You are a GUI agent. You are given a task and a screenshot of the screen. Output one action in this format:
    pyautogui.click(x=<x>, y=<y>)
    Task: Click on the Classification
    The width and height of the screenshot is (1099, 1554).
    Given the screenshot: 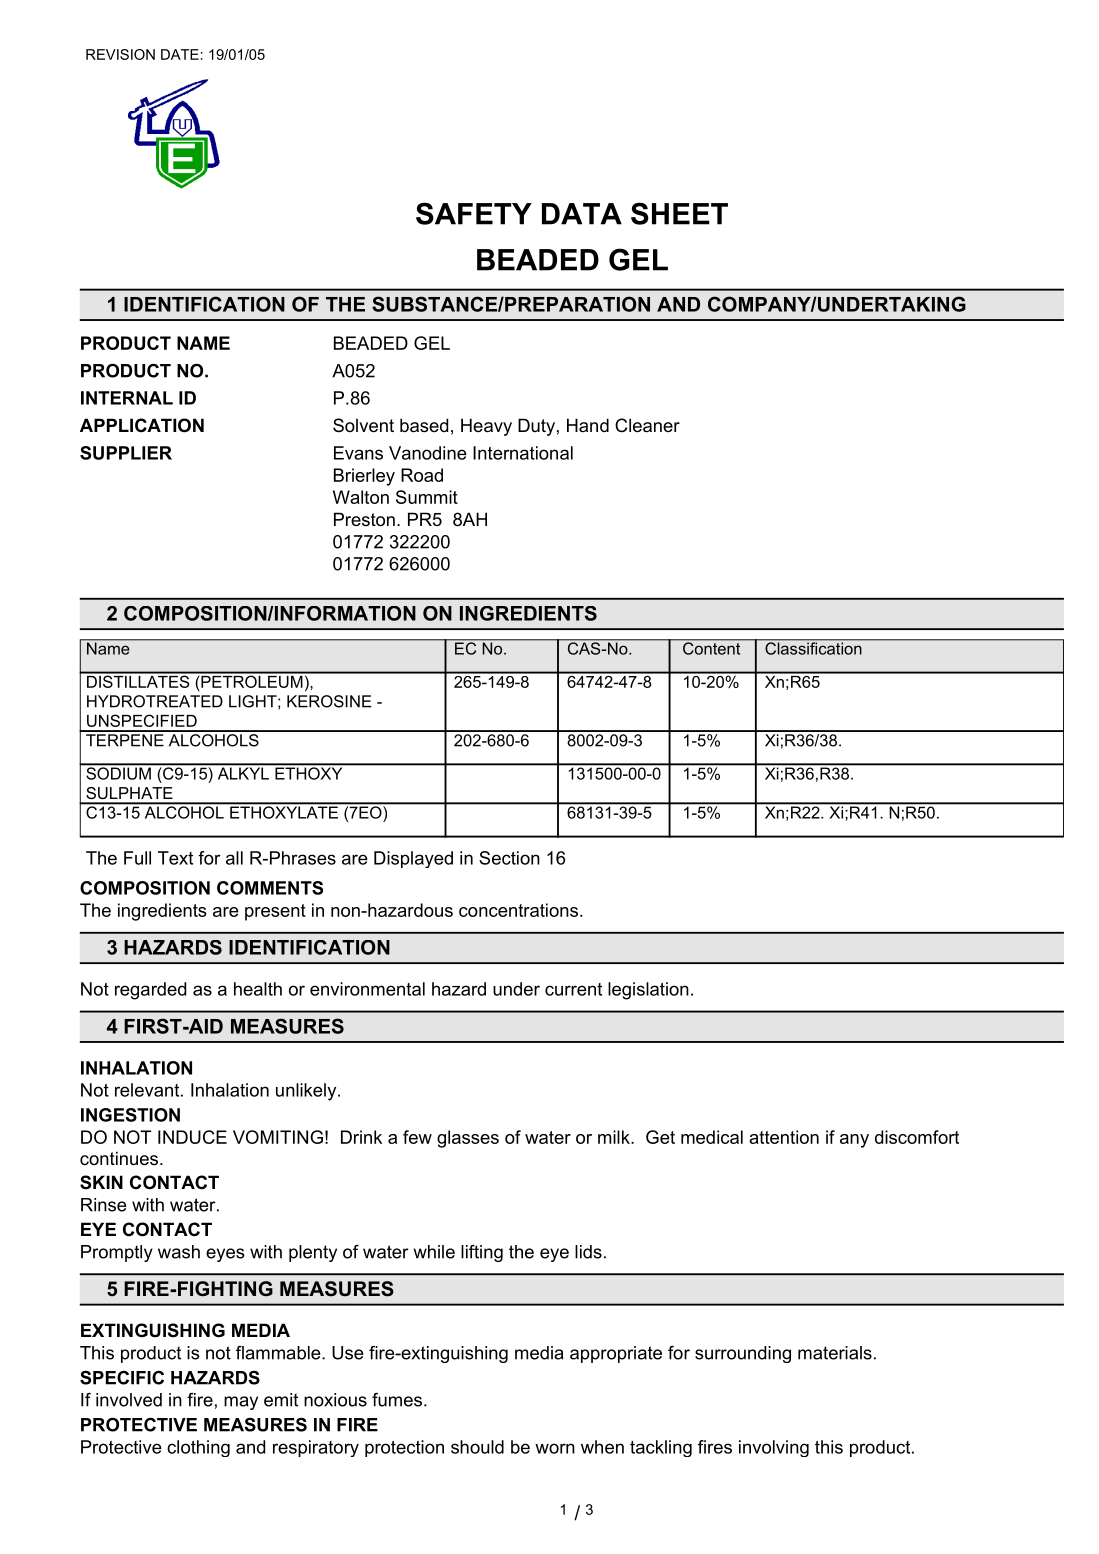 What is the action you would take?
    pyautogui.click(x=813, y=647)
